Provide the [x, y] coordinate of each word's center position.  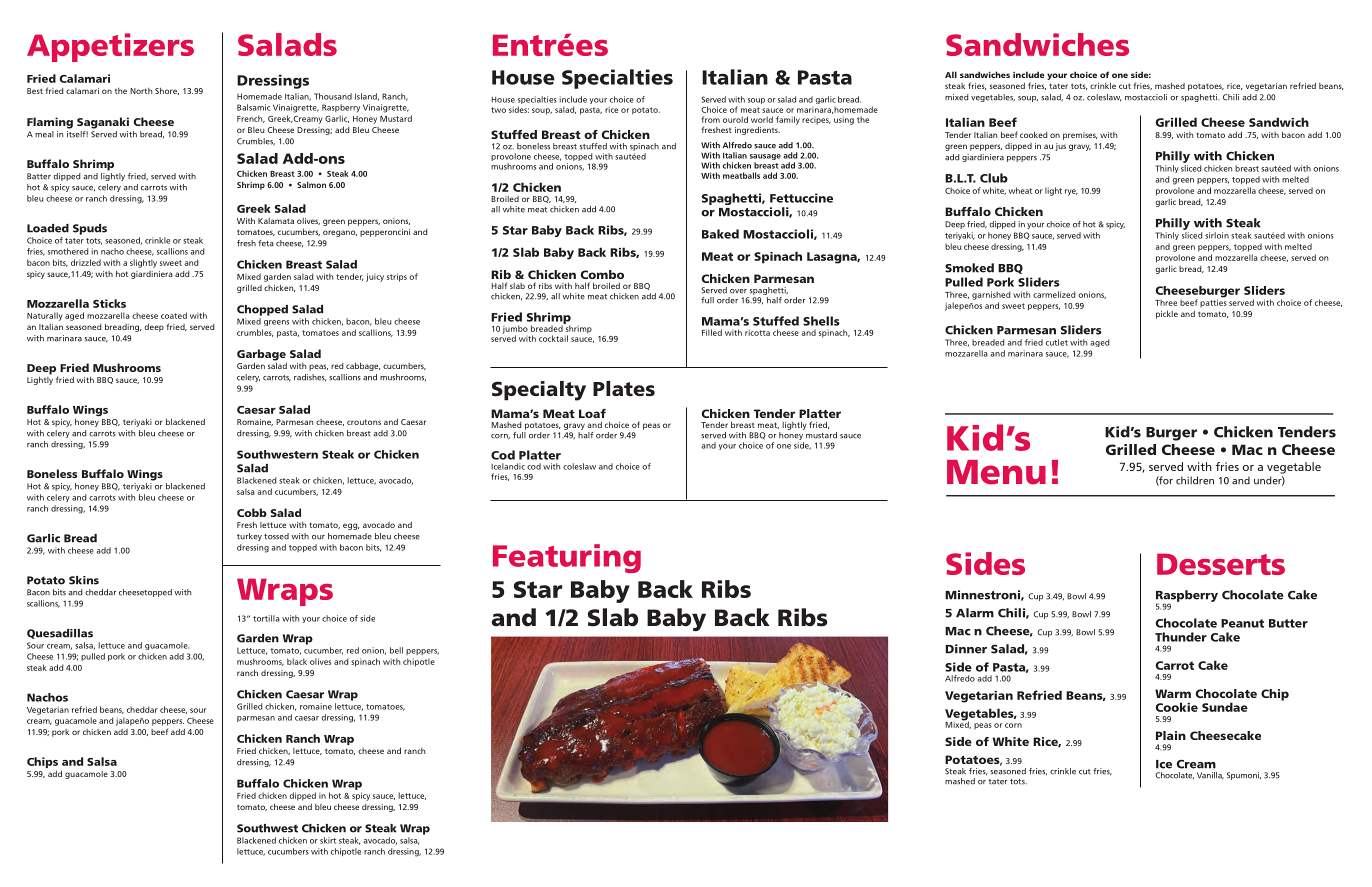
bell [396, 650]
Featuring [567, 558]
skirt [328, 840]
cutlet [1057, 342]
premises [1080, 136]
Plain [1171, 735]
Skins [84, 580]
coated [174, 315]
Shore [167, 91]
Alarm [975, 613]
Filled [712, 332]
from [710, 119]
